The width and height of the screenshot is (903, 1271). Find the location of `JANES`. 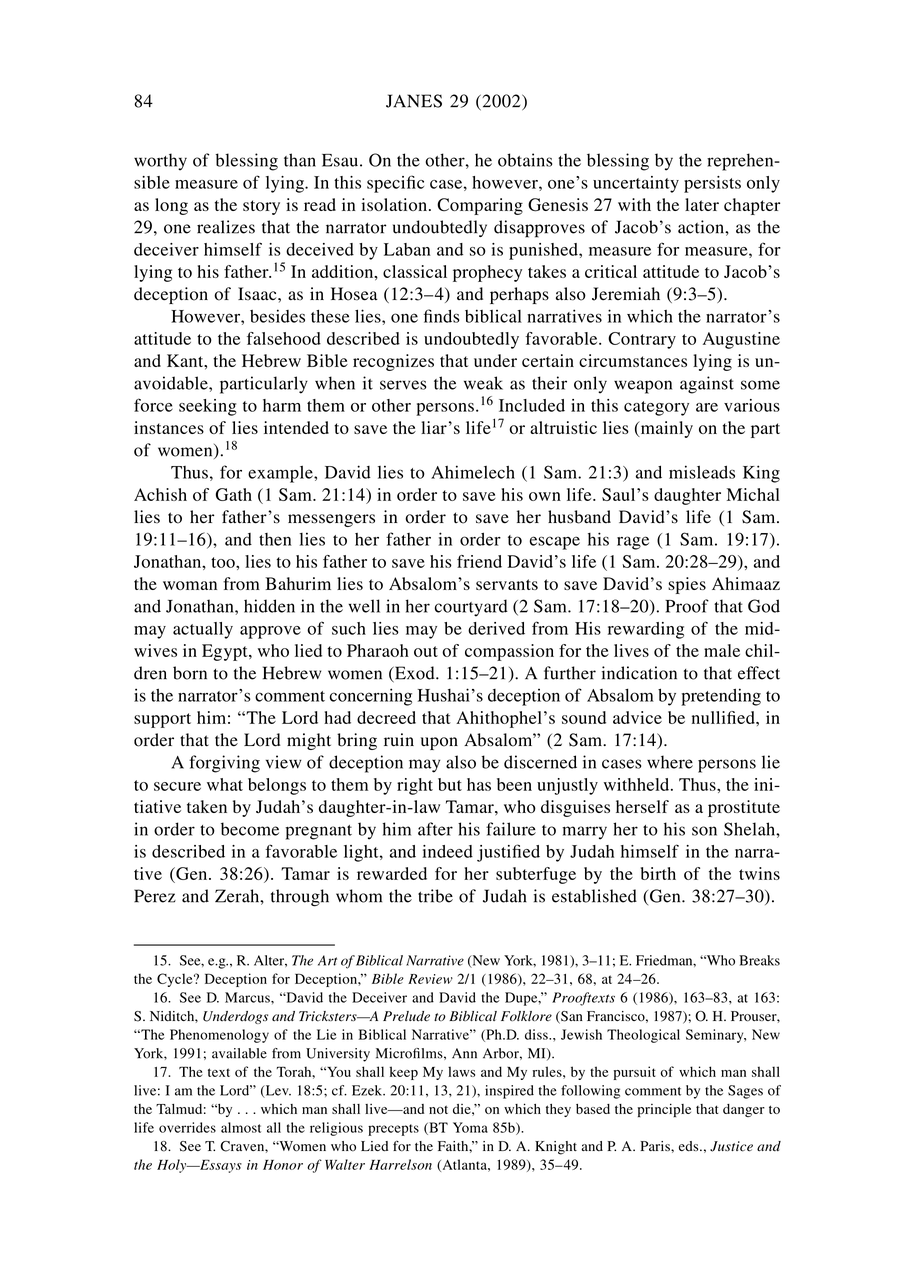

JANES is located at coordinates (414, 101).
